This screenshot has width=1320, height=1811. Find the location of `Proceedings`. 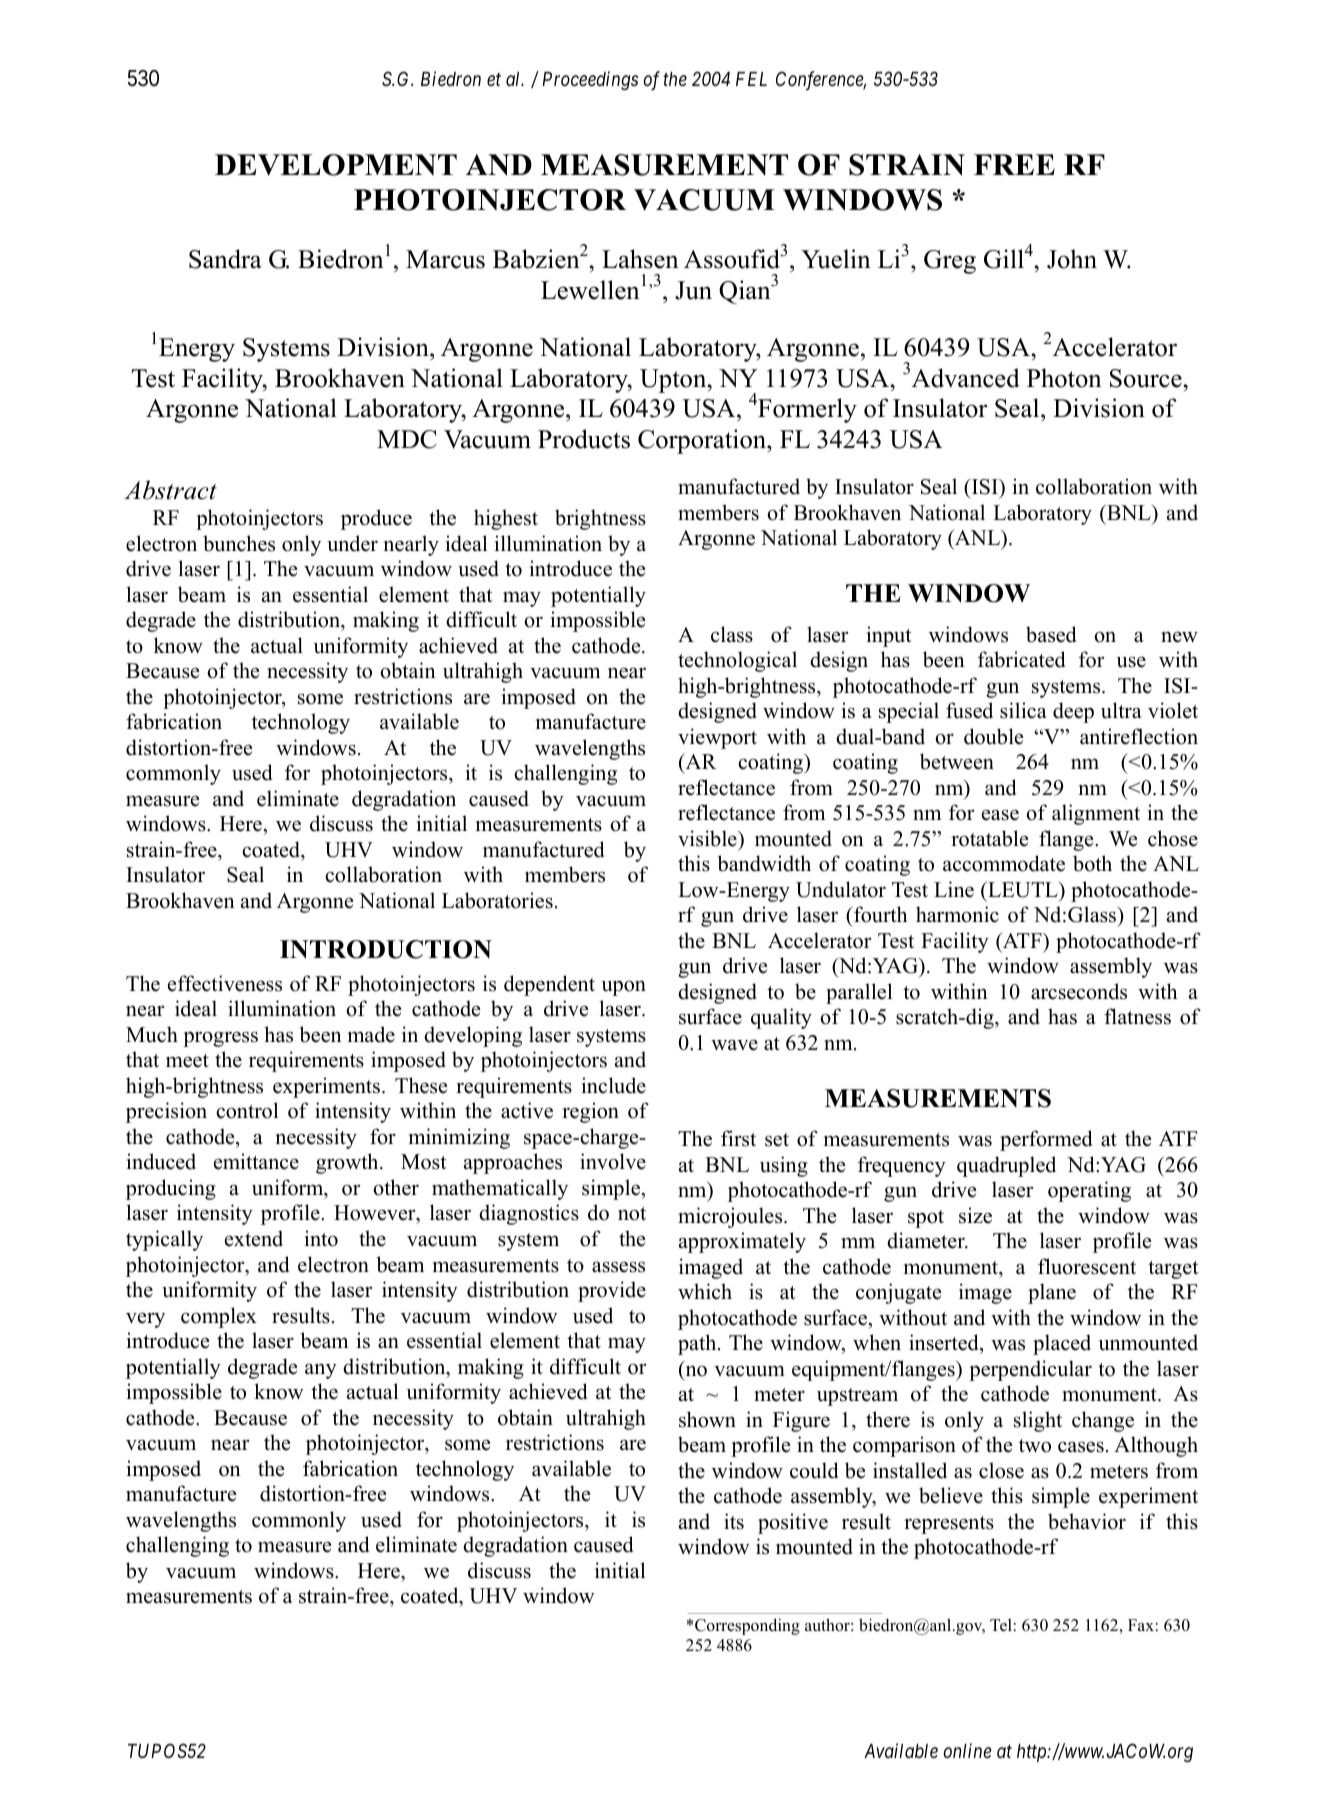

Proceedings is located at coordinates (590, 80).
